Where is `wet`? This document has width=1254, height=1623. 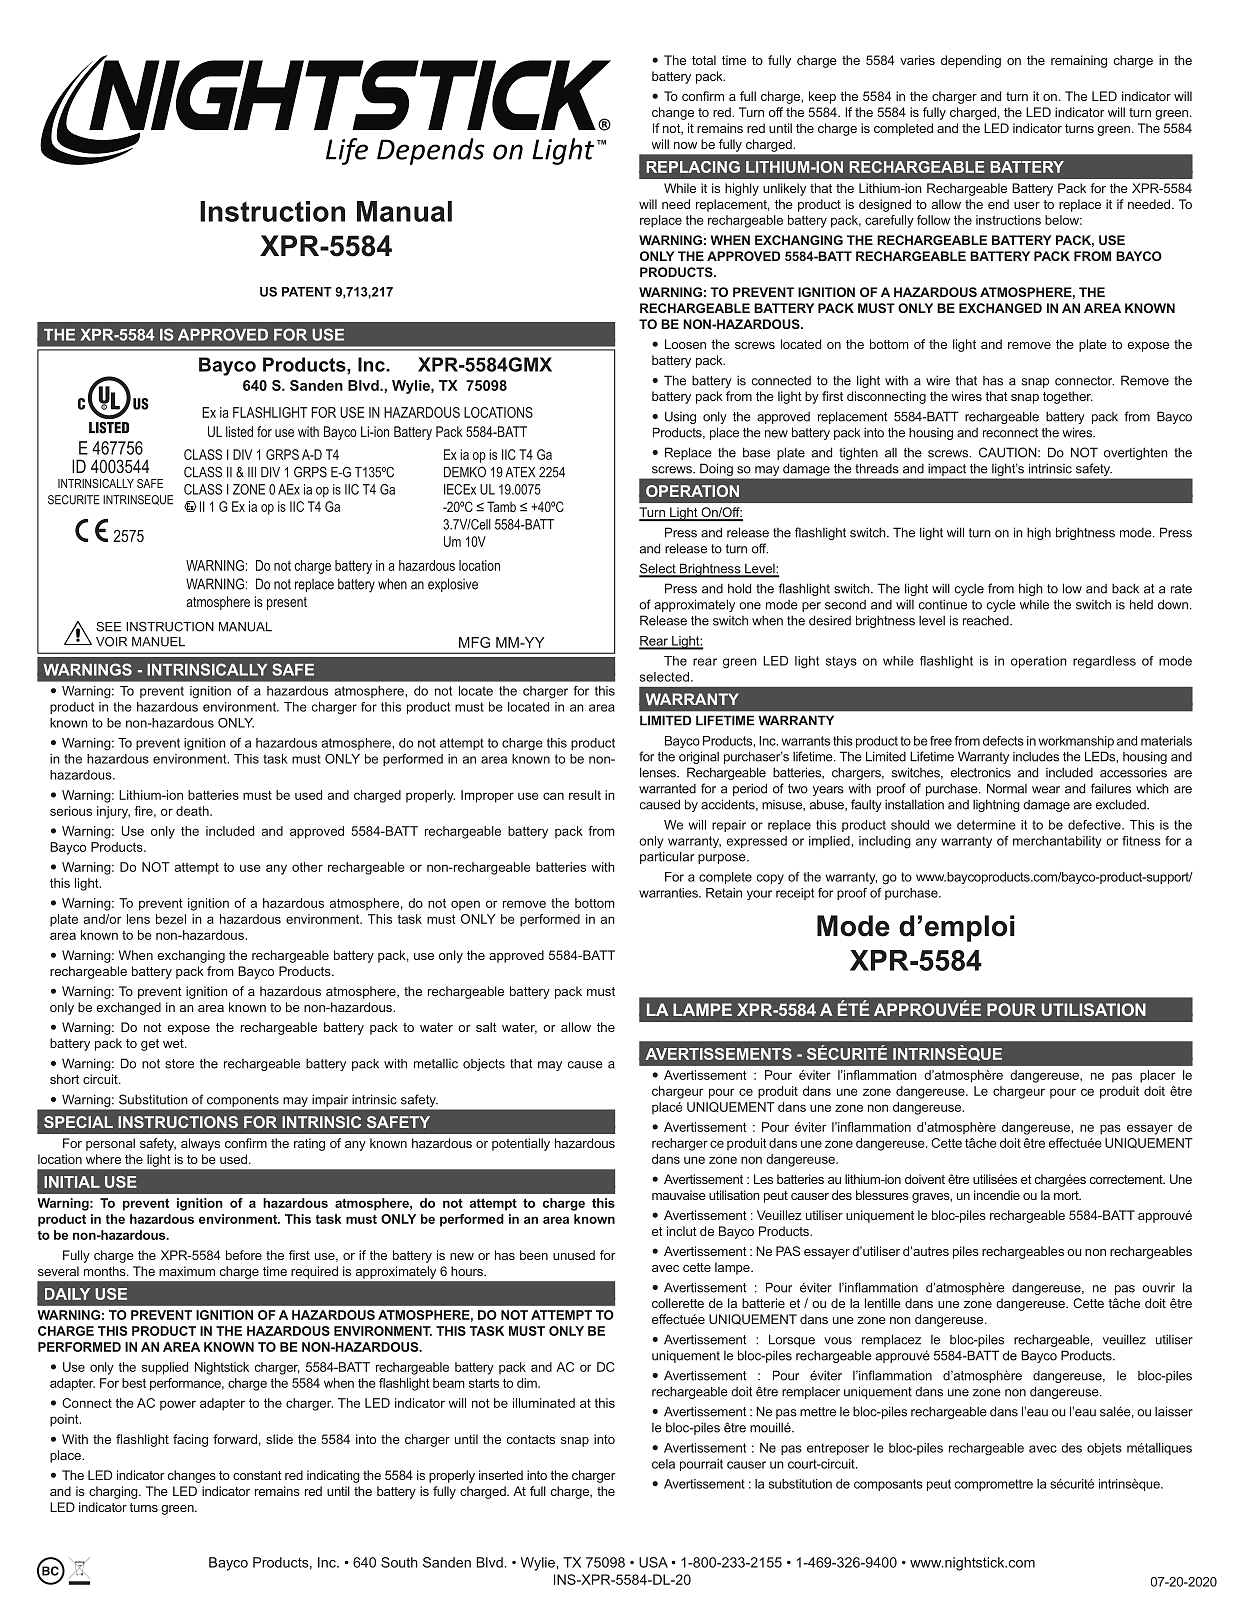 wet is located at coordinates (174, 1043).
